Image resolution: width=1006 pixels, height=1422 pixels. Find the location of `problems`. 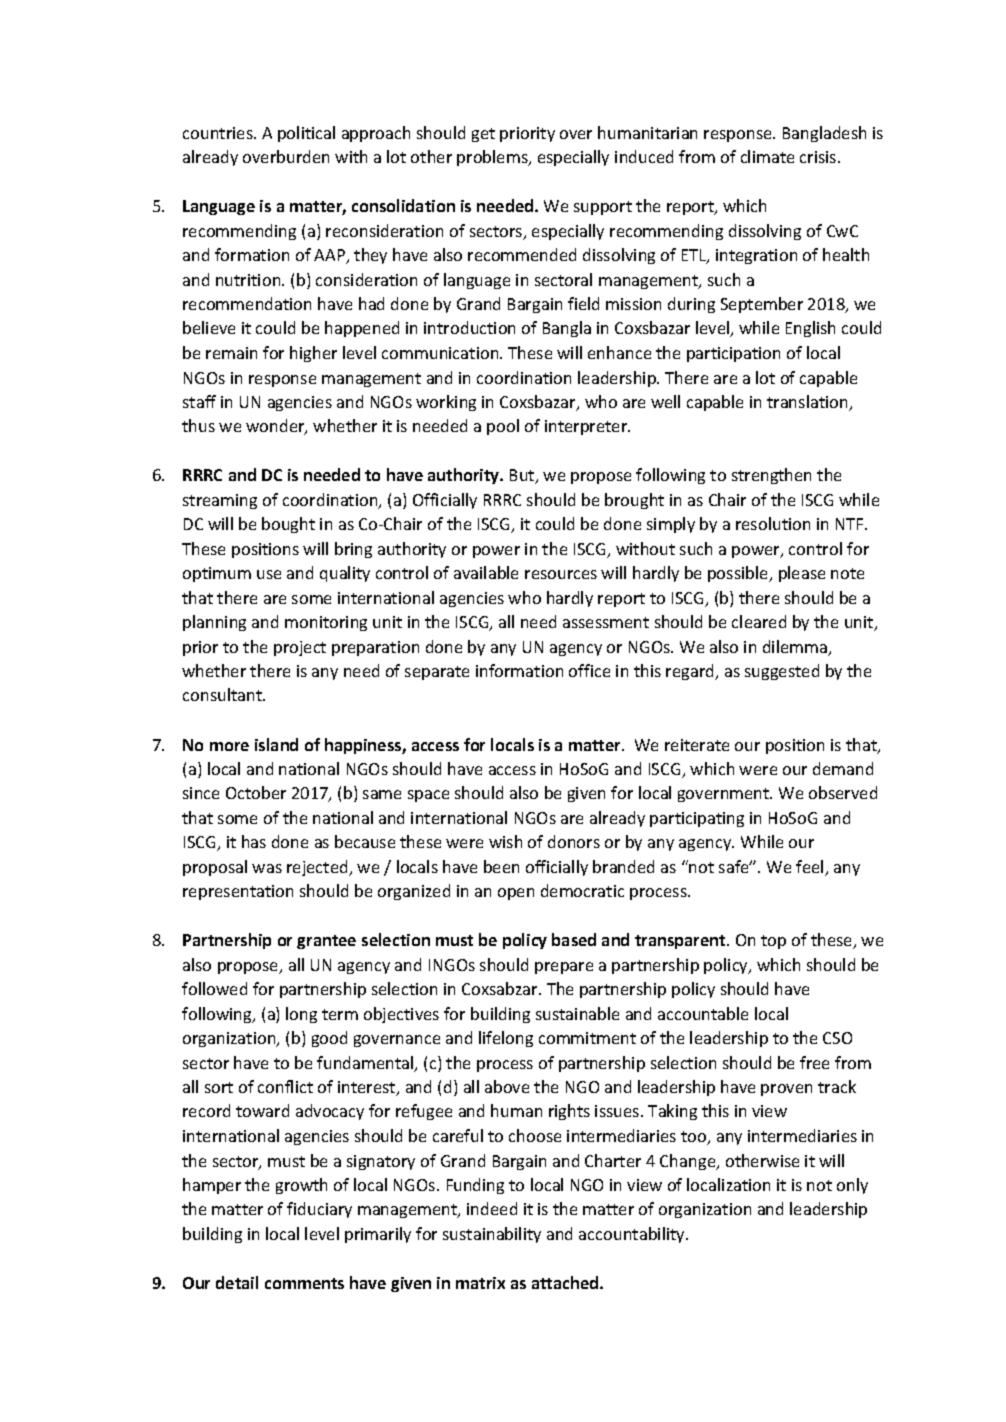

problems is located at coordinates (493, 158).
